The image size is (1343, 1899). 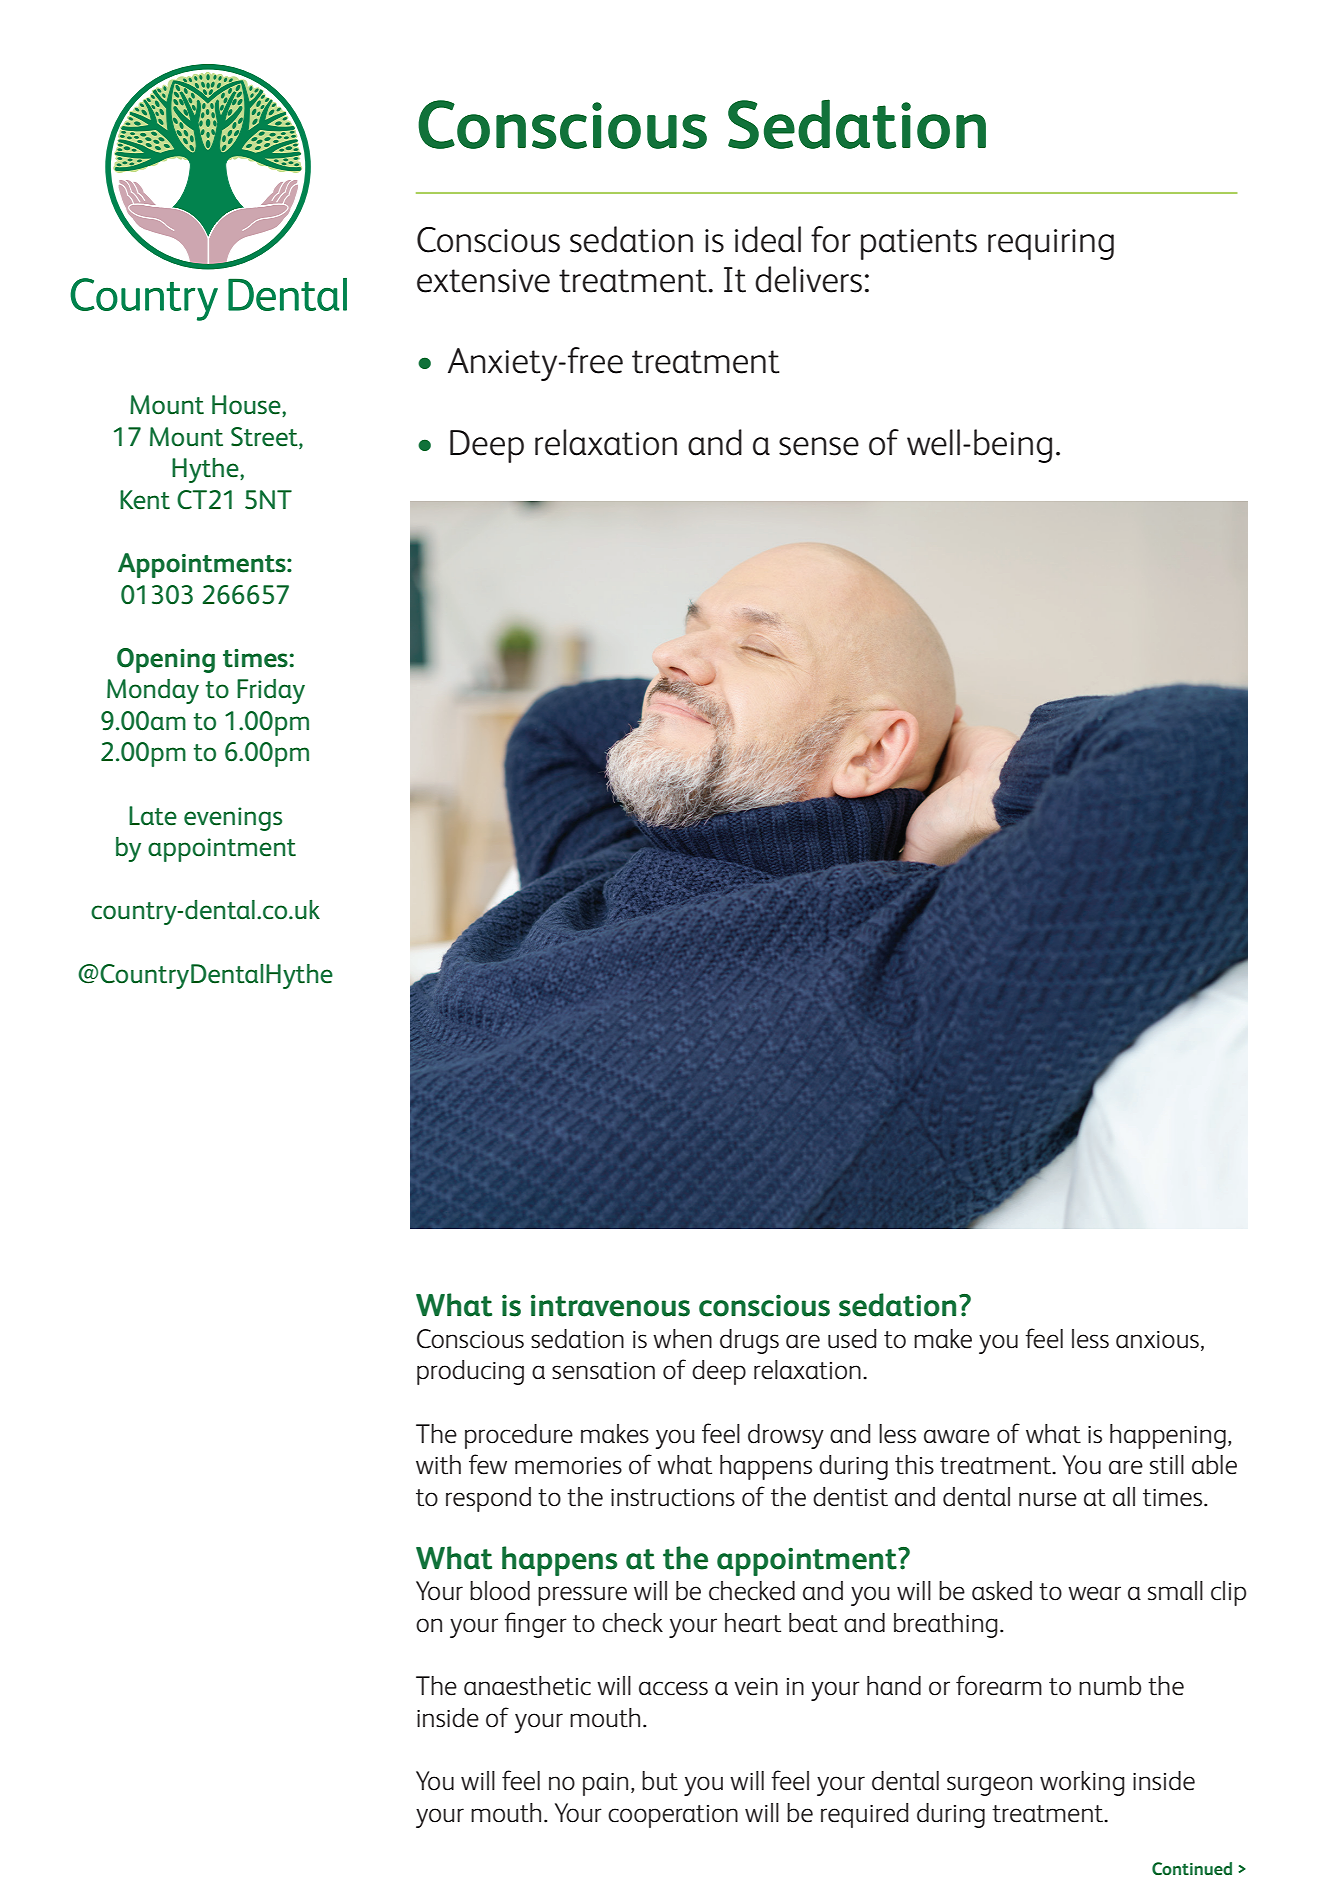 What do you see at coordinates (470, 1372) in the document?
I see `producing` at bounding box center [470, 1372].
